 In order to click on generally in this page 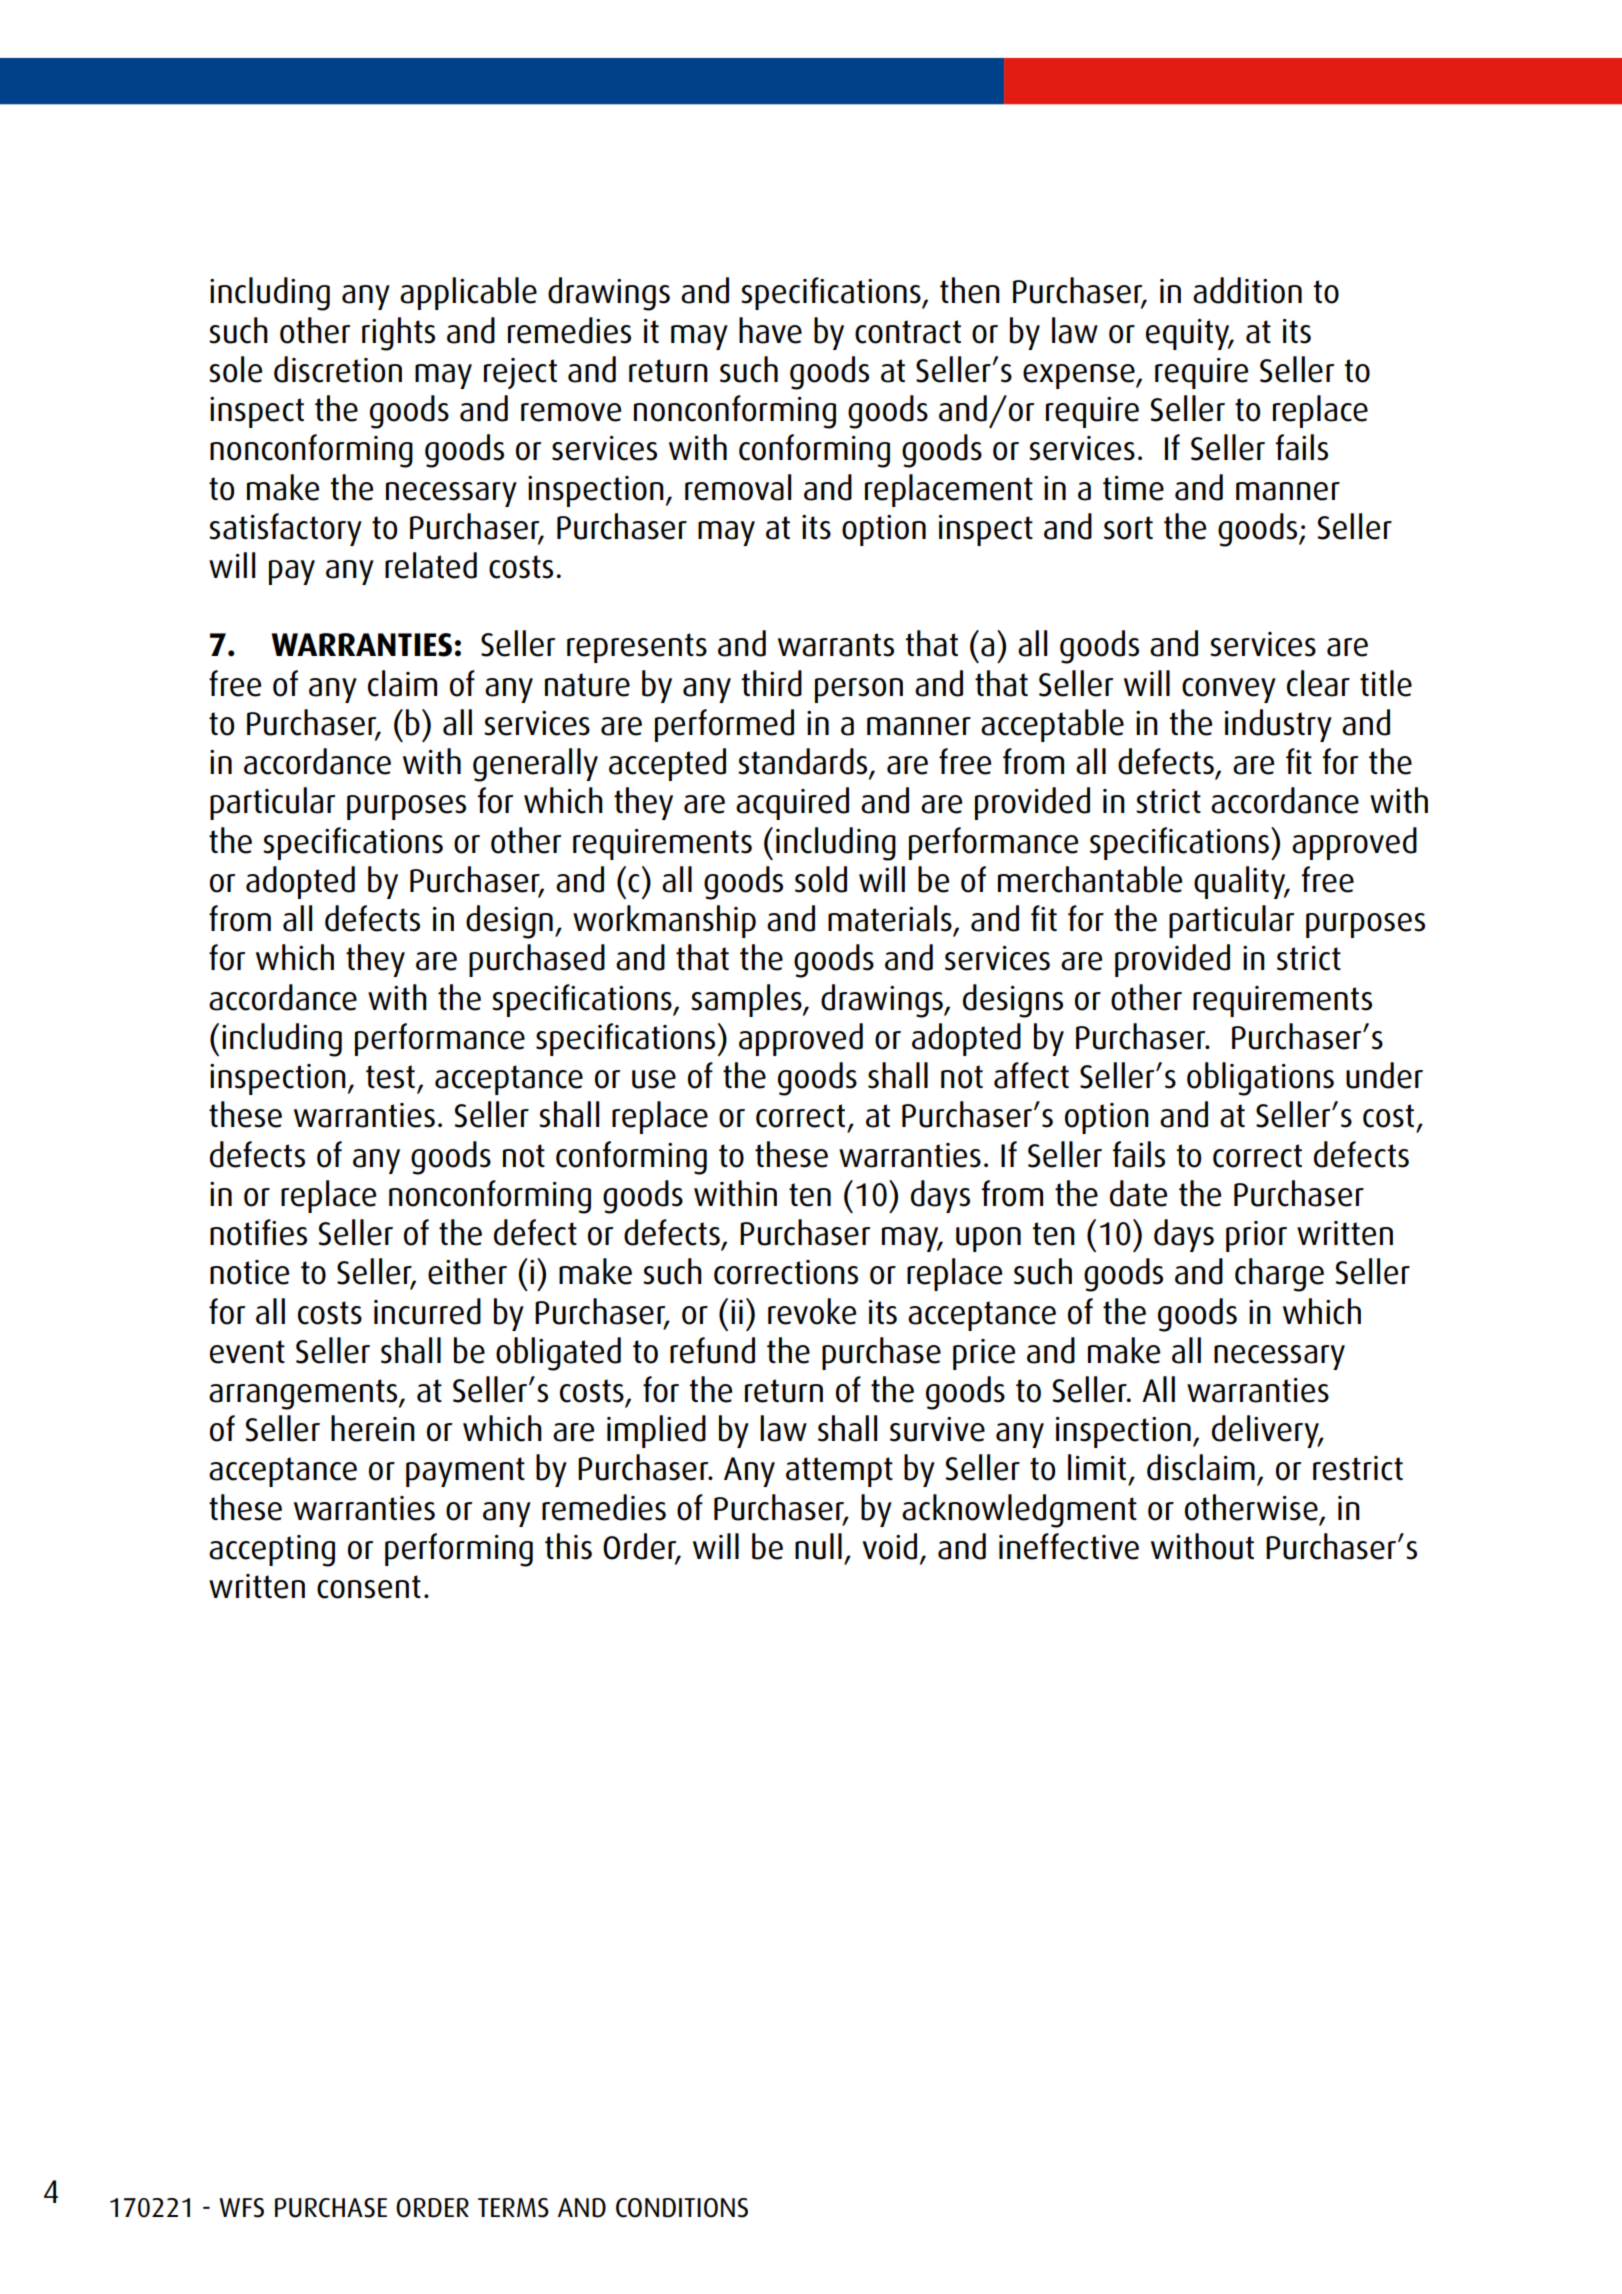, I will do `click(535, 765)`.
